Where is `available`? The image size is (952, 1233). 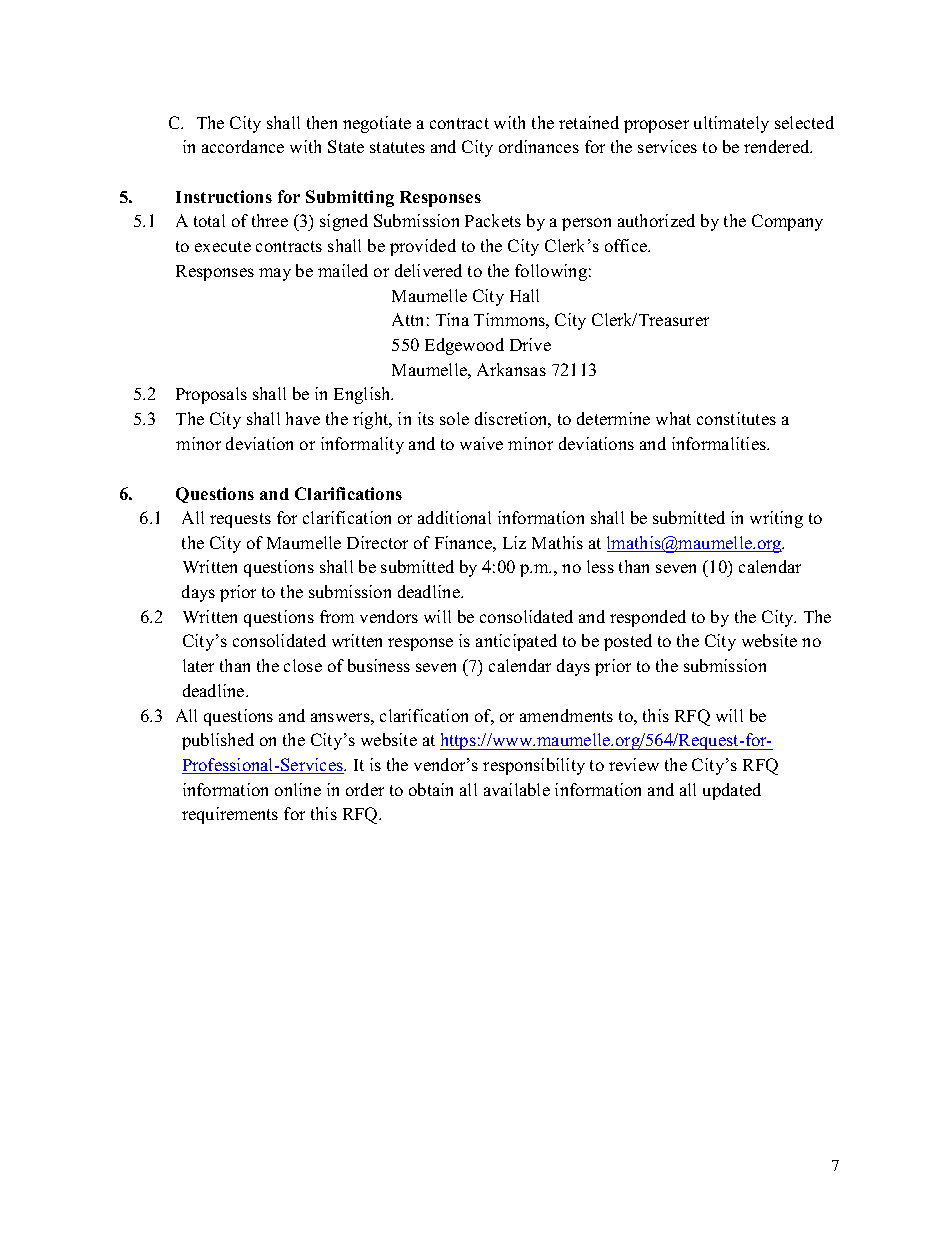 available is located at coordinates (517, 789).
